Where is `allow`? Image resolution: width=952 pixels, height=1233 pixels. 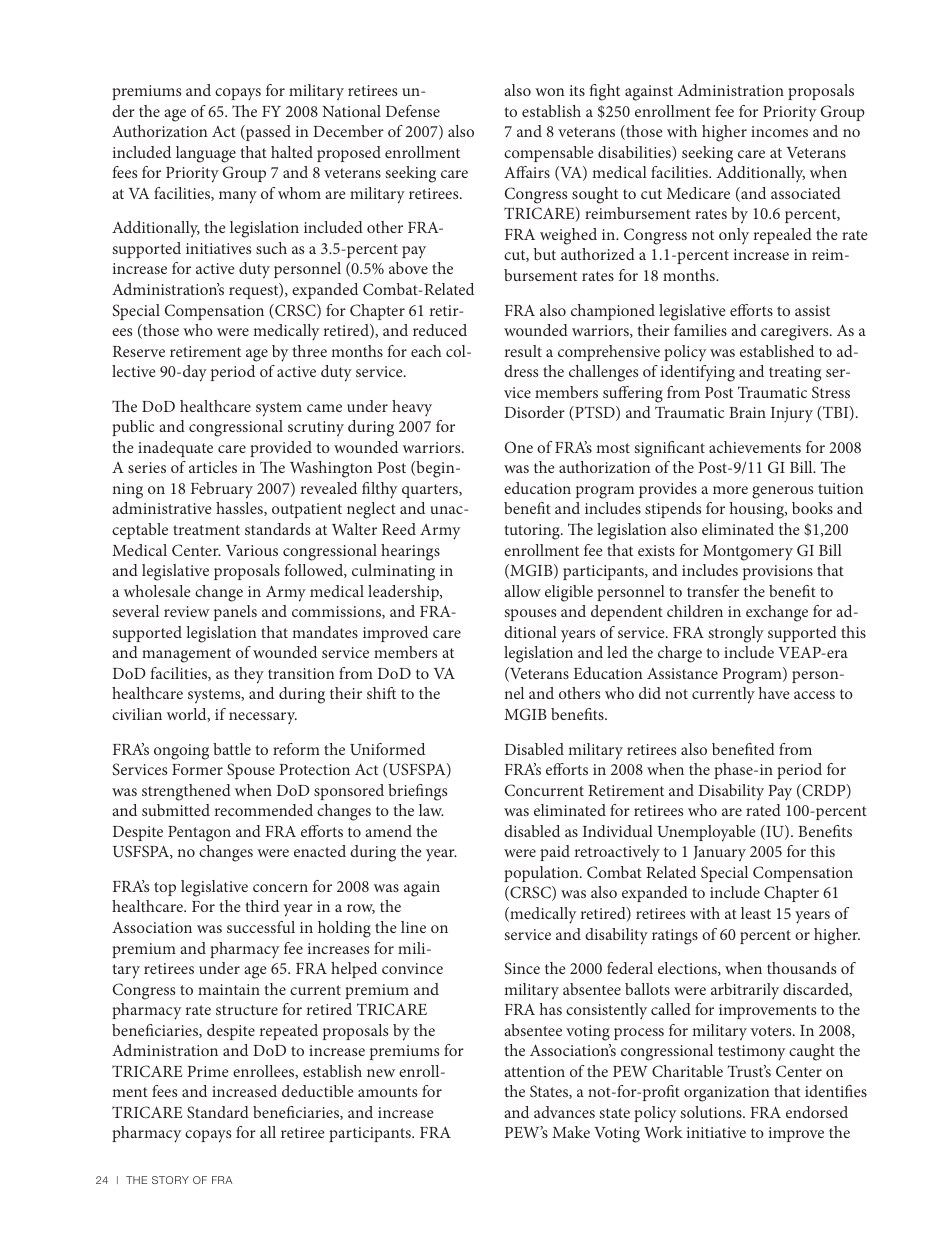
allow is located at coordinates (522, 591).
